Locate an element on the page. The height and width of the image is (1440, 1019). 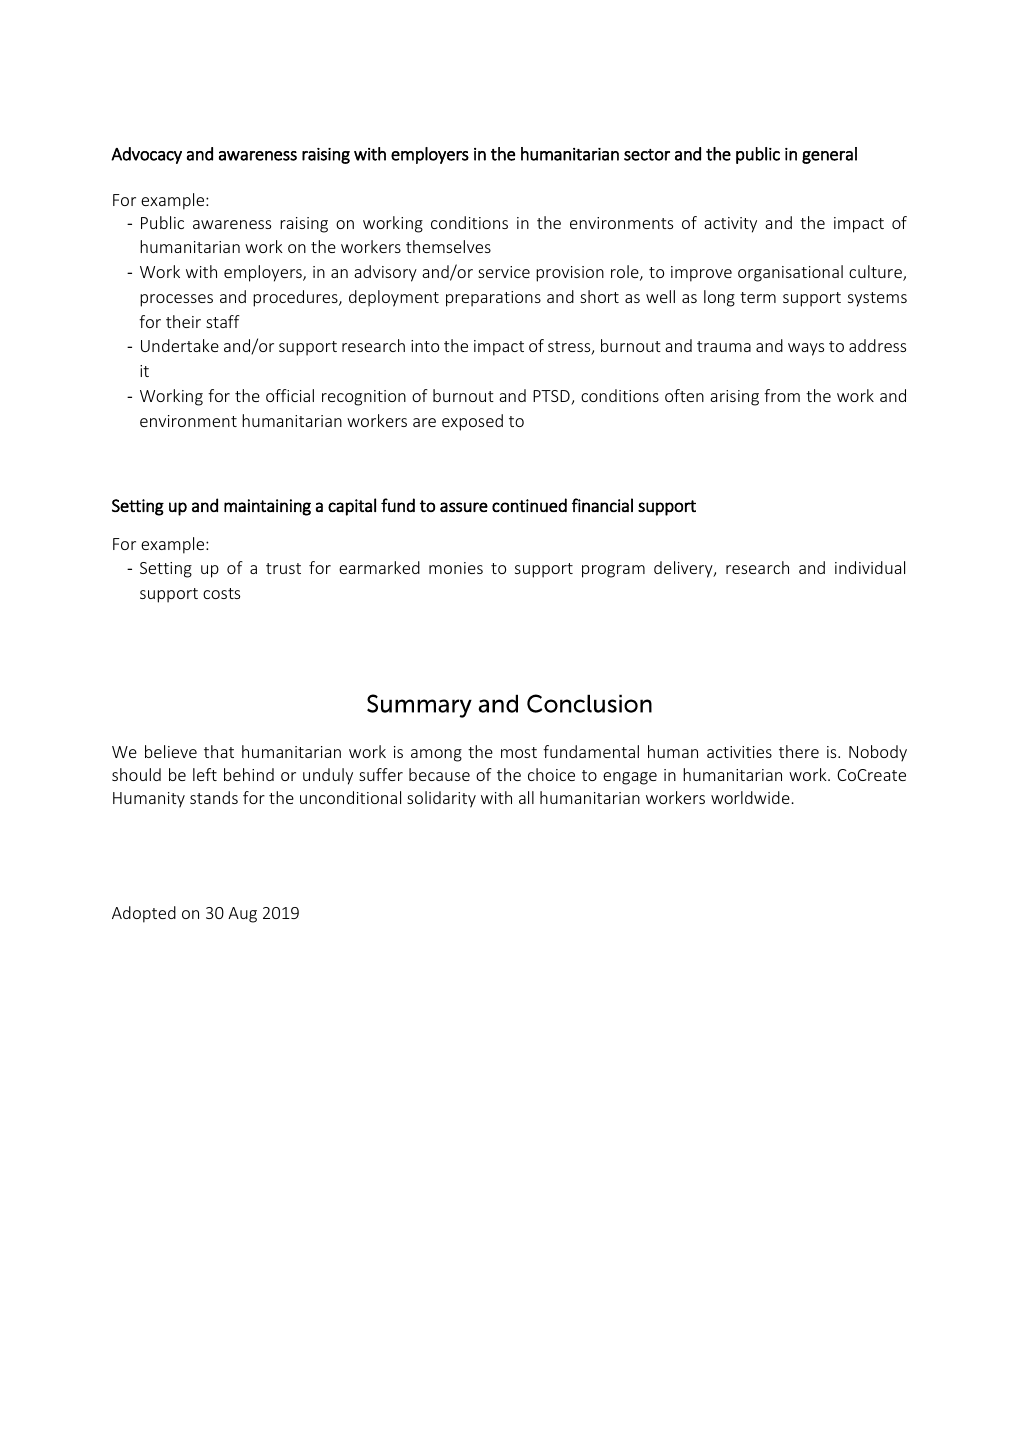
continued is located at coordinates (529, 505).
